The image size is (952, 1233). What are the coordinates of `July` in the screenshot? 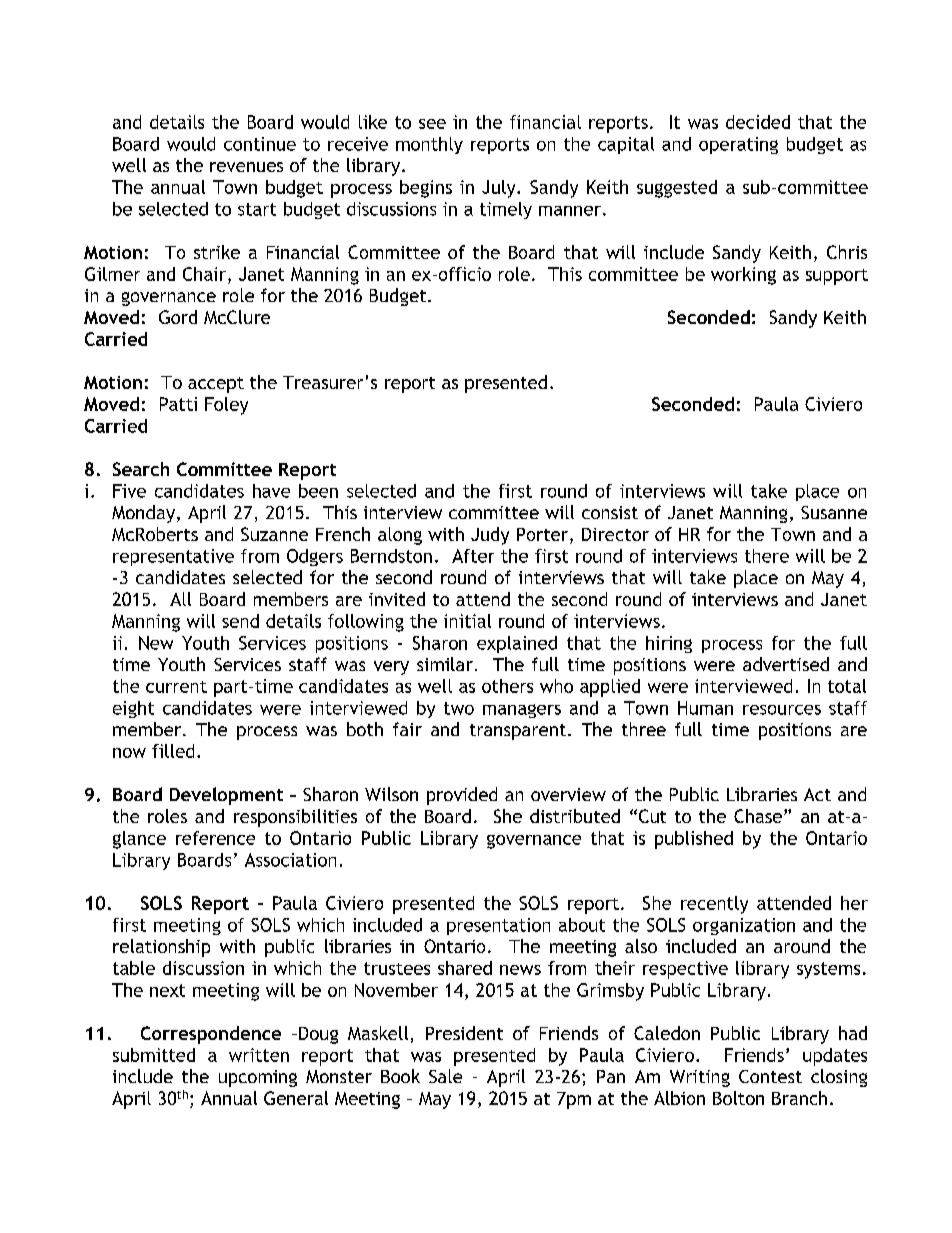 It's located at (500, 189).
